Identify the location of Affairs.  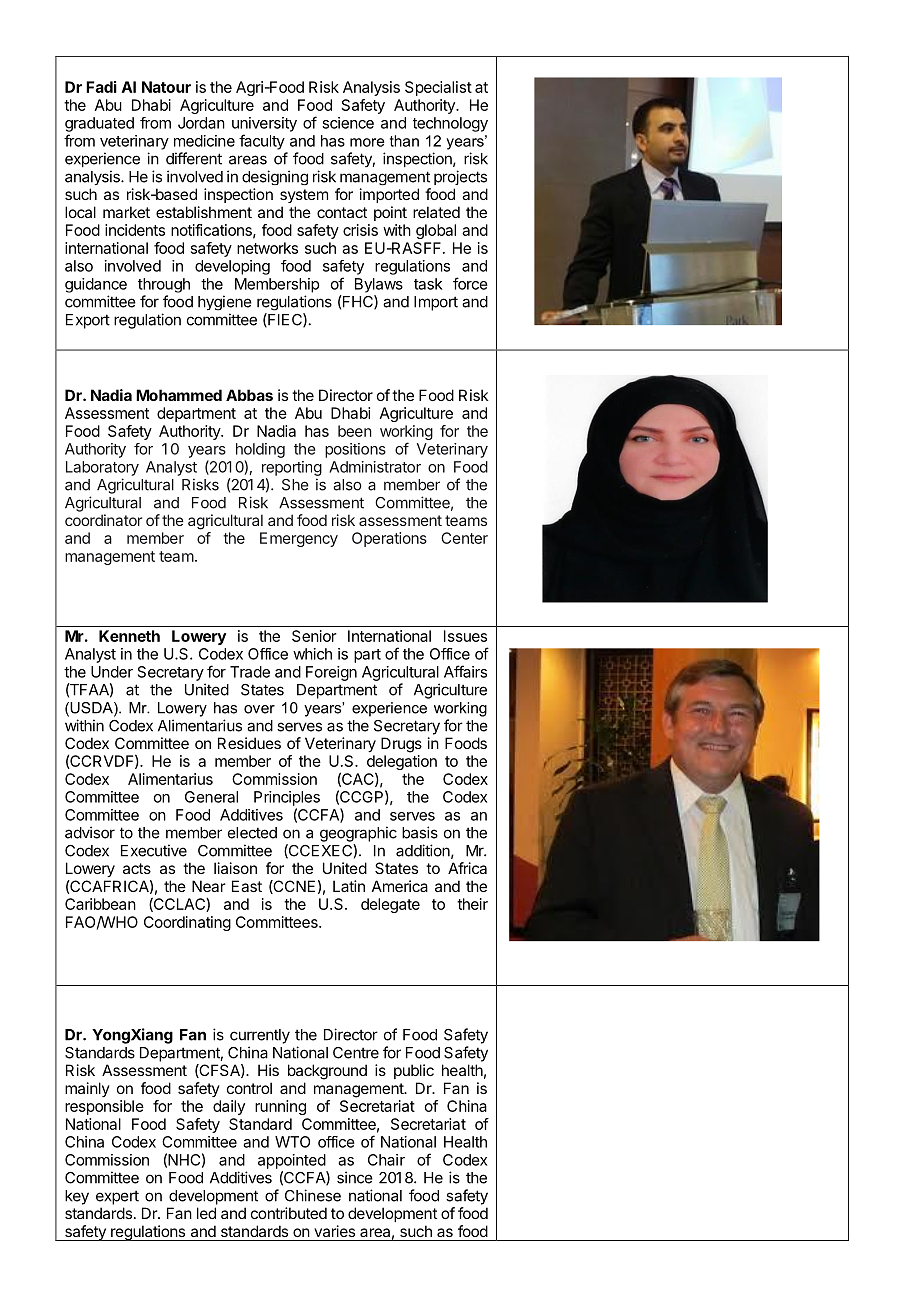
(465, 671).
